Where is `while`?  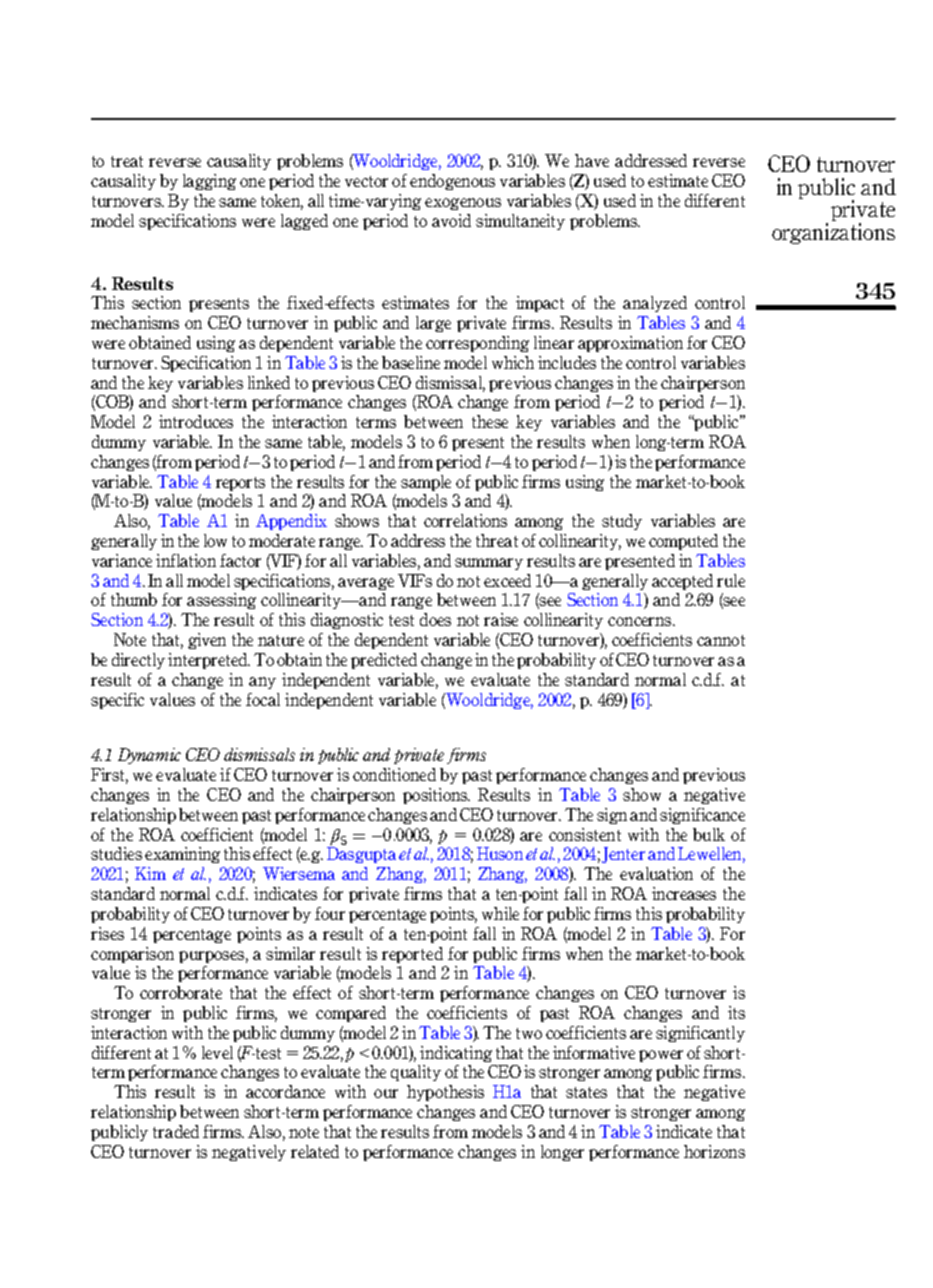 while is located at coordinates (500, 913).
